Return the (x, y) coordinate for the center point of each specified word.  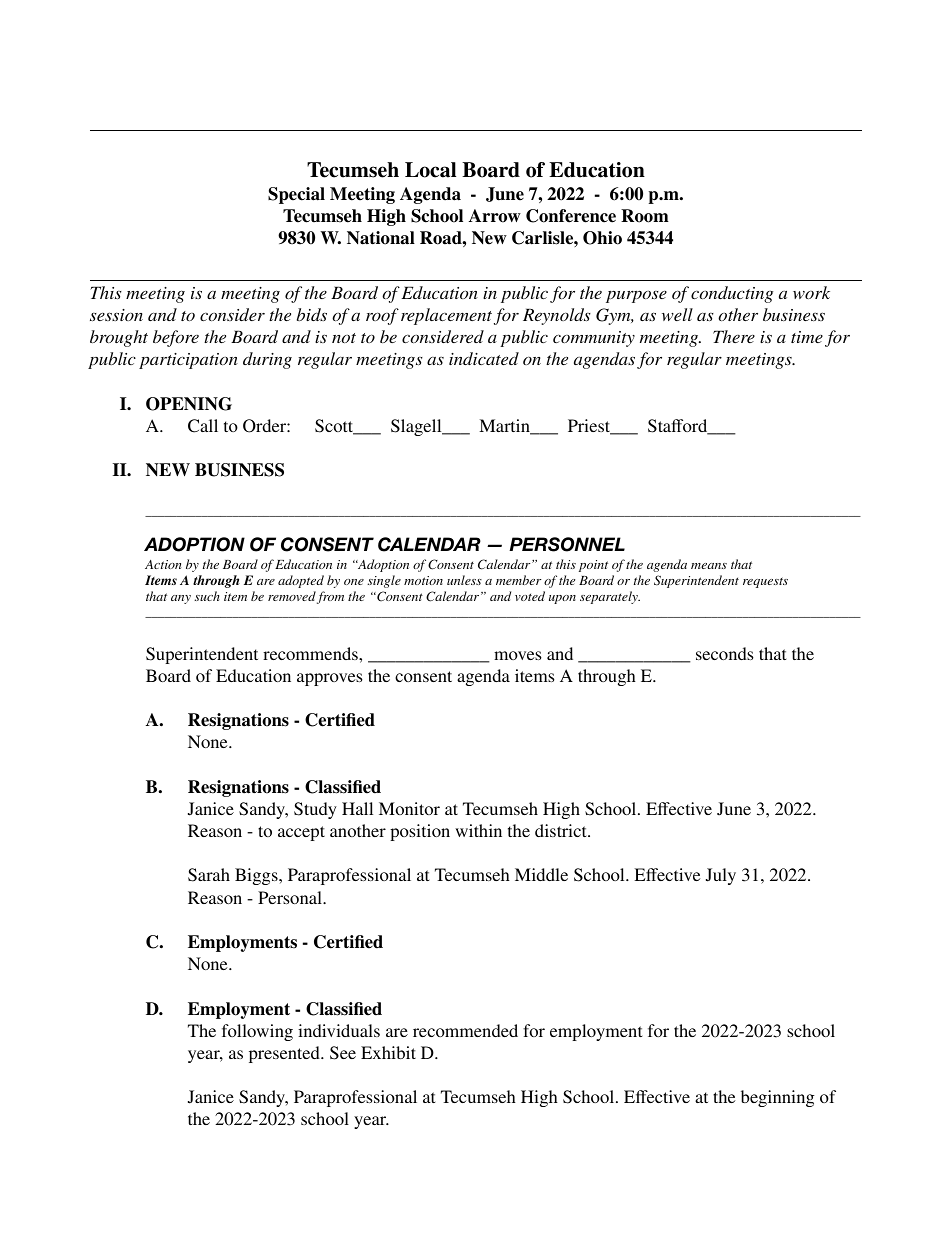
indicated (484, 358)
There (734, 336)
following (257, 1032)
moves (518, 655)
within (478, 830)
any (181, 599)
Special (296, 195)
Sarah (209, 875)
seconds (725, 653)
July (721, 876)
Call (203, 426)
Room (645, 216)
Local (430, 170)
